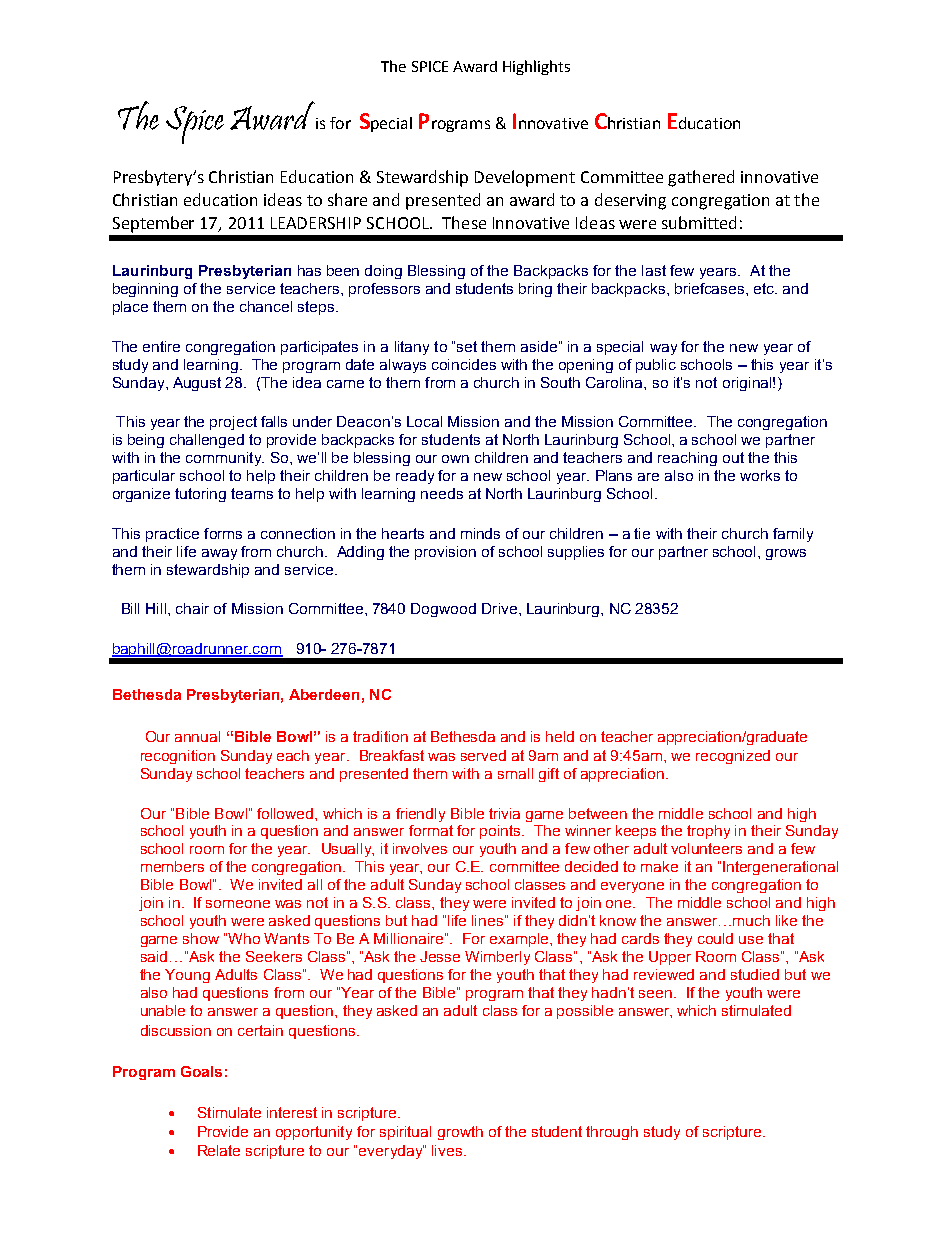 The width and height of the page is (952, 1233). What do you see at coordinates (172, 866) in the page?
I see `members` at bounding box center [172, 866].
